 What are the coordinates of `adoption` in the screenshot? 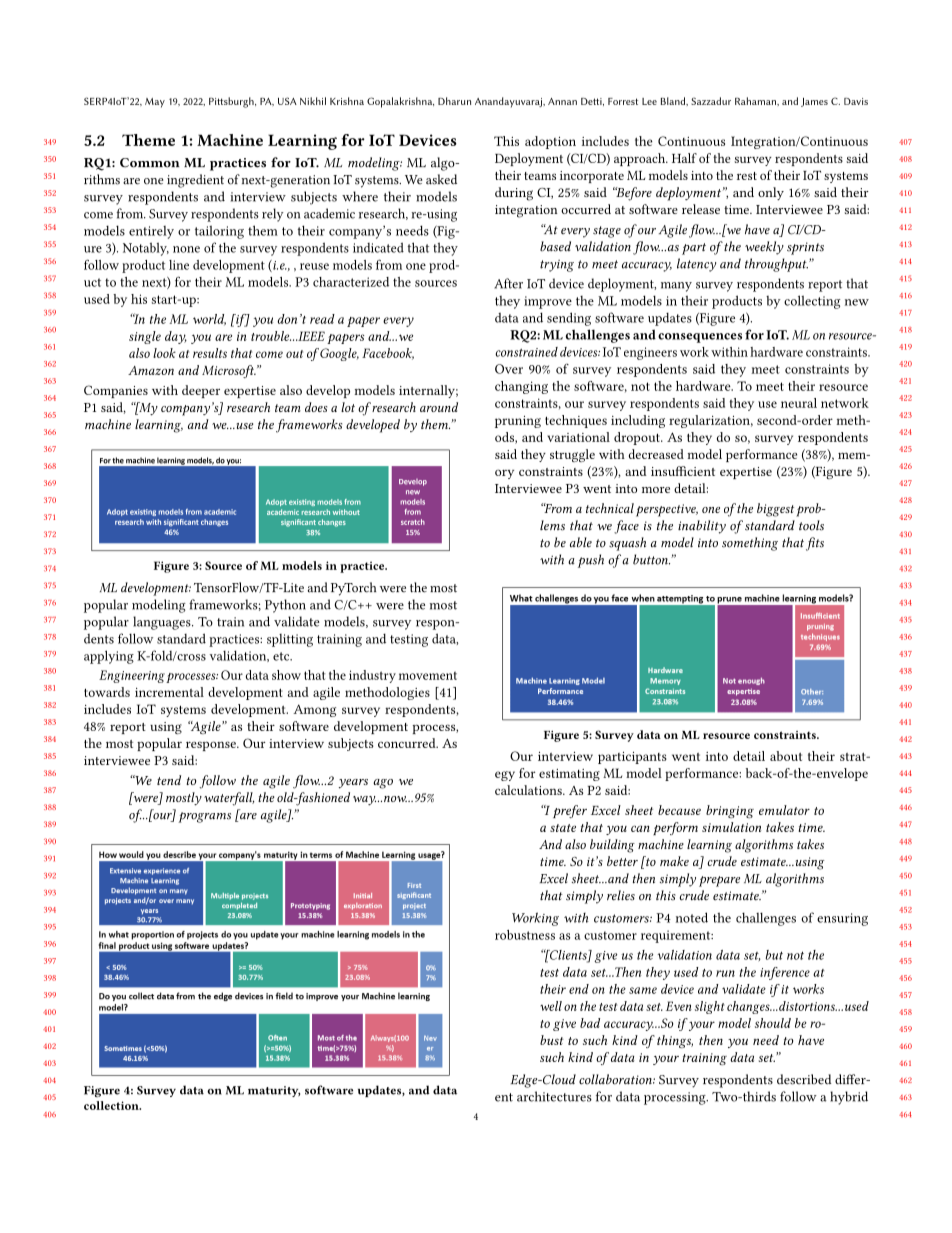 It's located at (550, 142).
